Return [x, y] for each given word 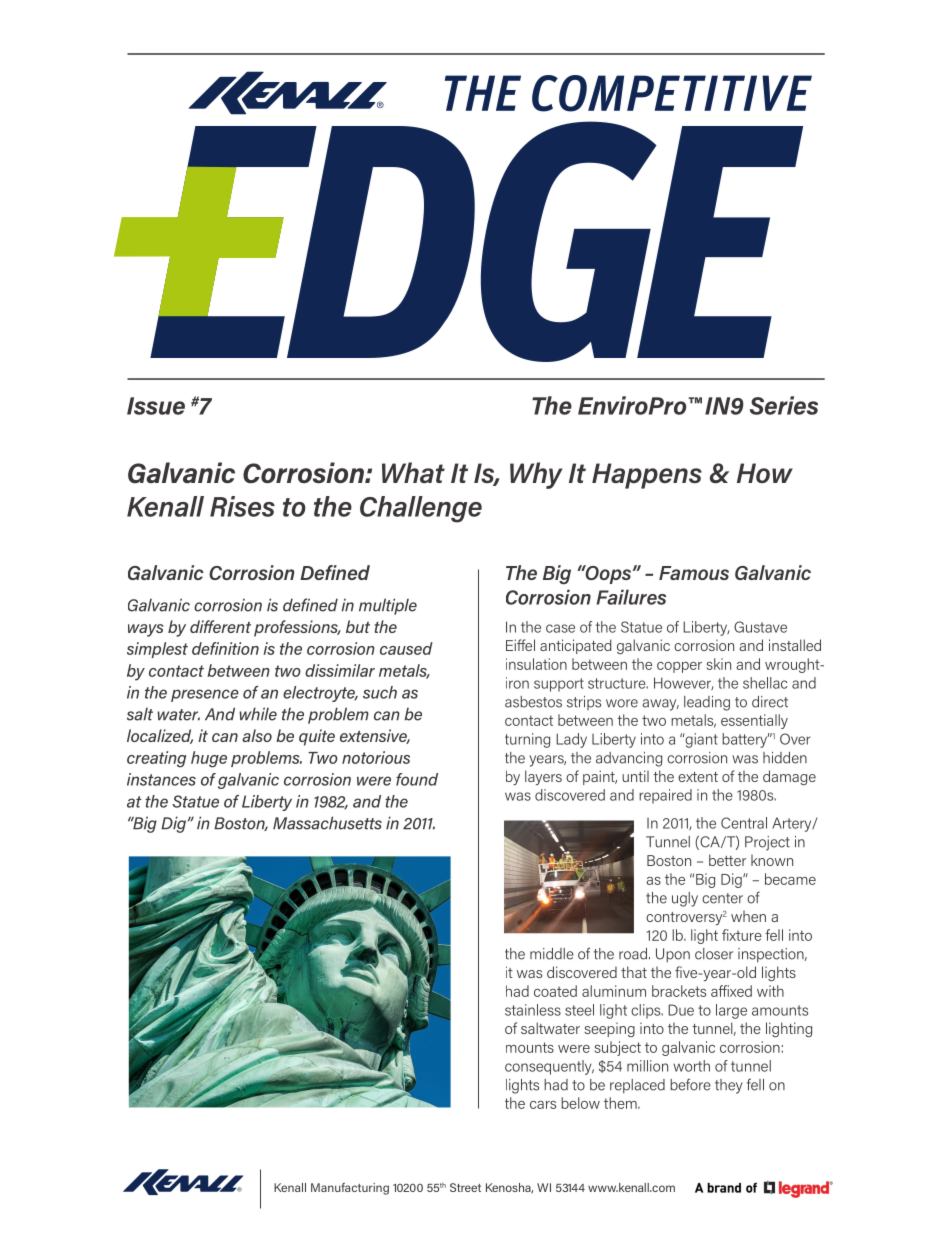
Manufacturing [350, 1189]
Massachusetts [327, 823]
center [722, 898]
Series [784, 405]
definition [225, 648]
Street [465, 1187]
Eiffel [520, 645]
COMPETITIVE [672, 93]
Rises [242, 506]
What [413, 472]
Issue [156, 406]
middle [552, 954]
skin [719, 664]
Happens [647, 476]
